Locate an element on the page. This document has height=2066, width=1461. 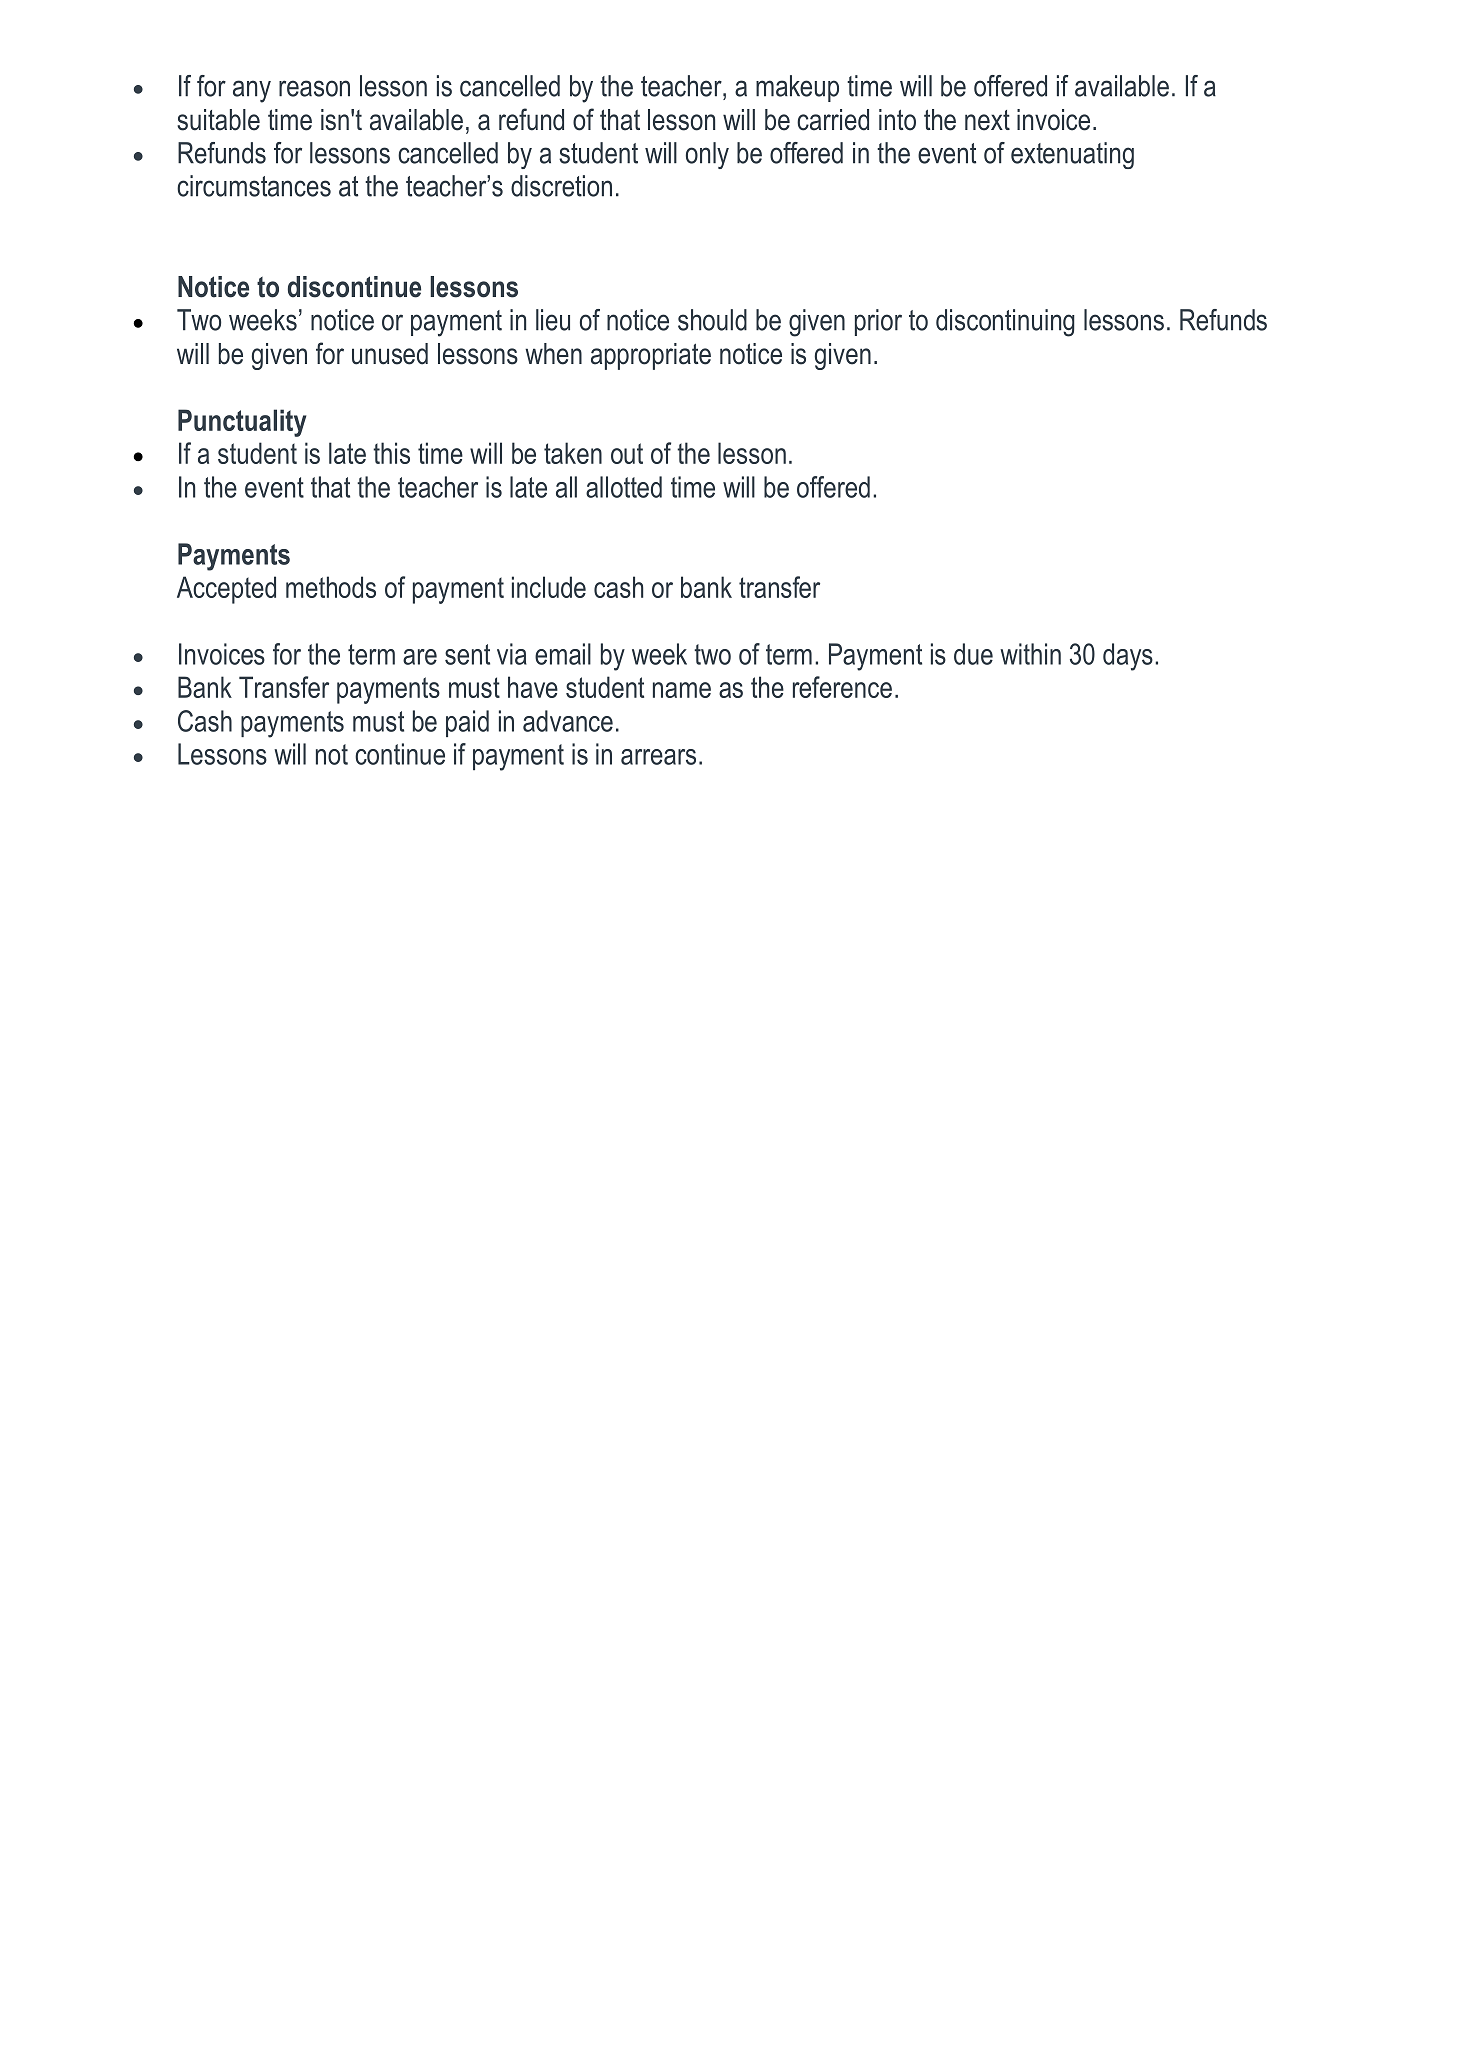
paid is located at coordinates (467, 723).
